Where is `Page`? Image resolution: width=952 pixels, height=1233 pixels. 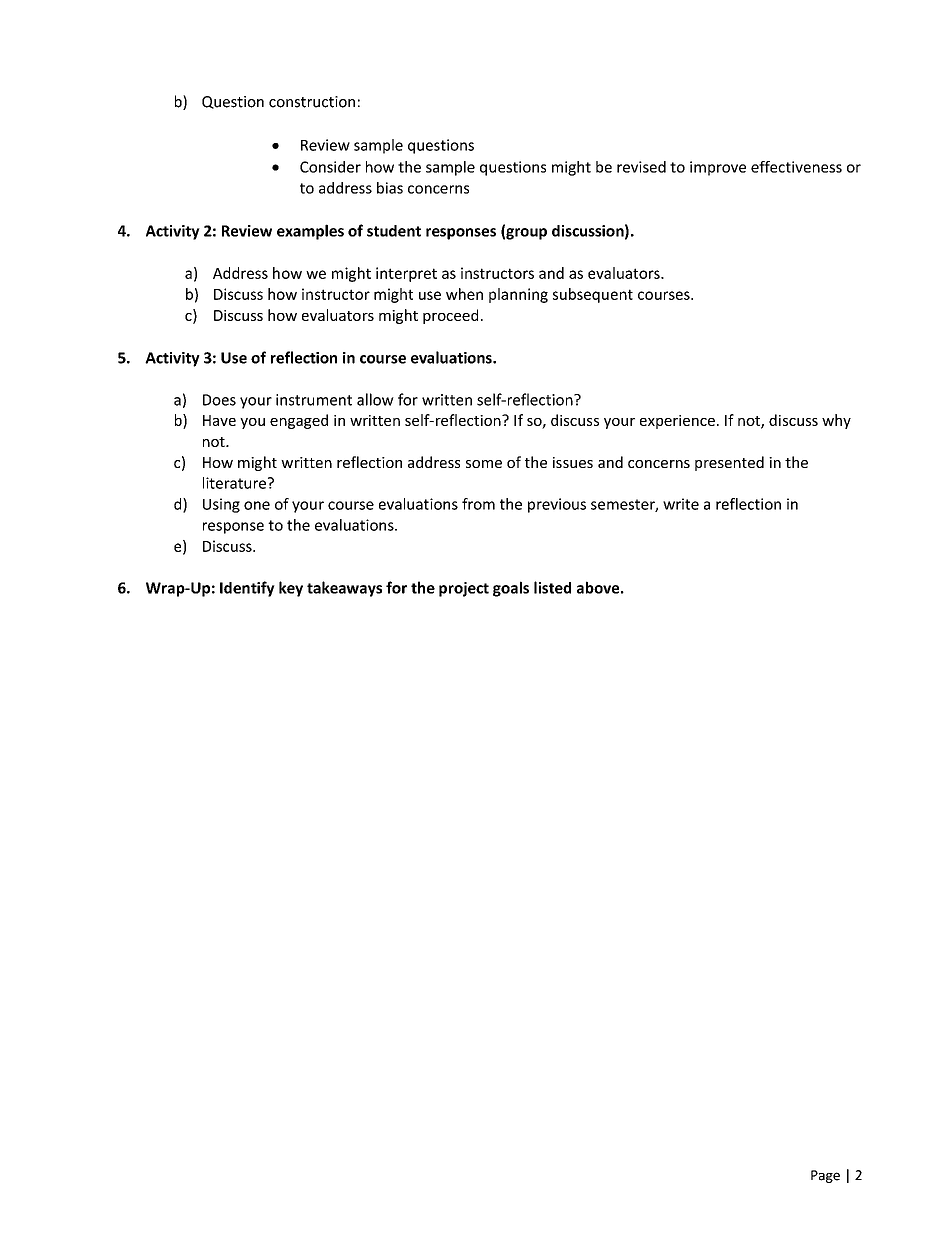
Page is located at coordinates (825, 1176).
